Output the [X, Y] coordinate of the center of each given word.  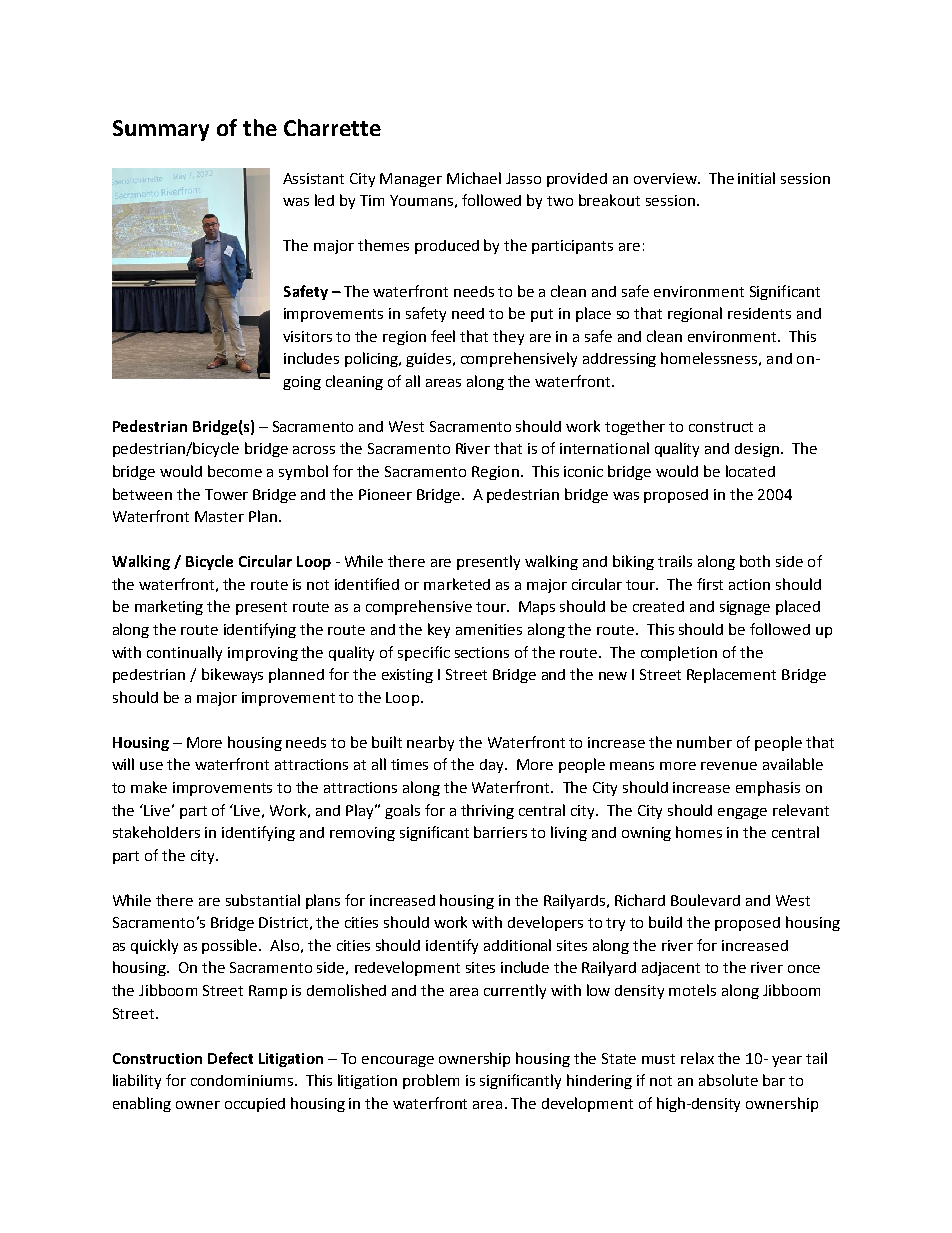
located [750, 471]
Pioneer [385, 494]
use [151, 766]
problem [431, 1081]
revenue [729, 766]
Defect [230, 1058]
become [235, 471]
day [493, 766]
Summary [161, 130]
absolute [728, 1080]
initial [756, 178]
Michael [474, 178]
